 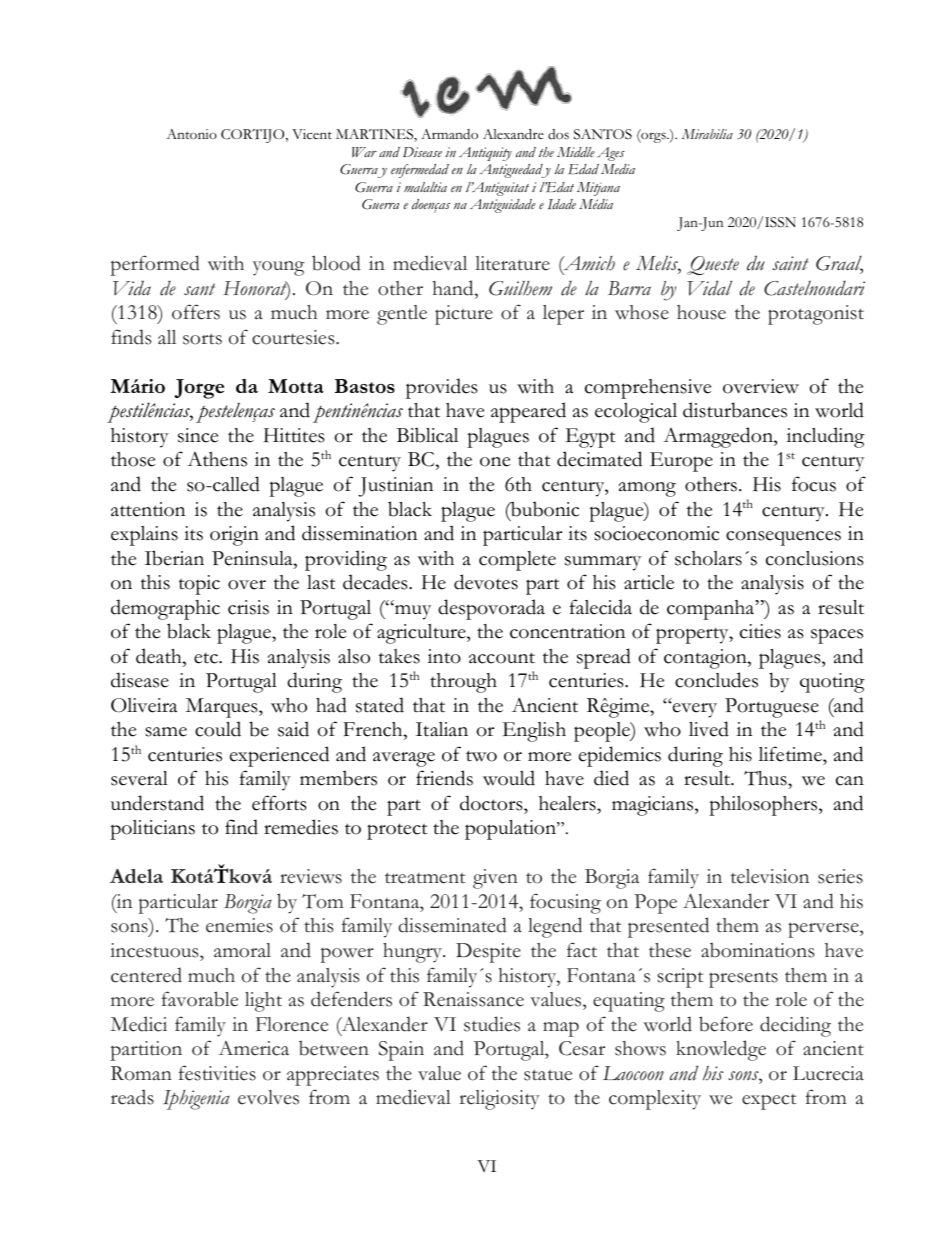 What do you see at coordinates (485, 154) in the screenshot?
I see `Antiquity` at bounding box center [485, 154].
